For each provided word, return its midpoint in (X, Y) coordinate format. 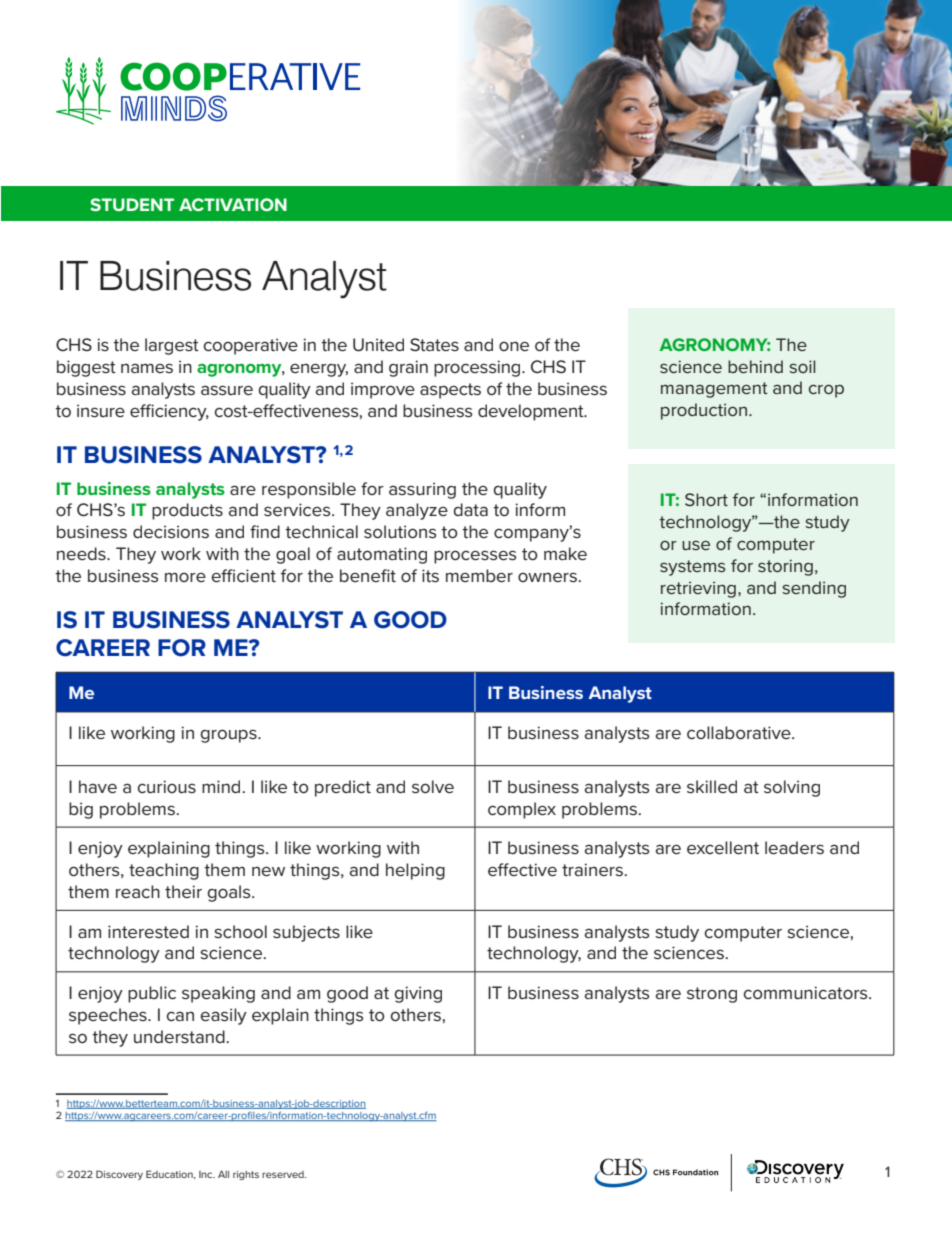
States (434, 344)
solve (433, 787)
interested (148, 932)
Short (706, 499)
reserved (284, 1174)
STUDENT (132, 204)
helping (415, 871)
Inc (207, 1174)
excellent (723, 848)
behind (755, 366)
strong (712, 995)
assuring (422, 490)
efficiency (169, 412)
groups (229, 736)
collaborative (740, 732)
